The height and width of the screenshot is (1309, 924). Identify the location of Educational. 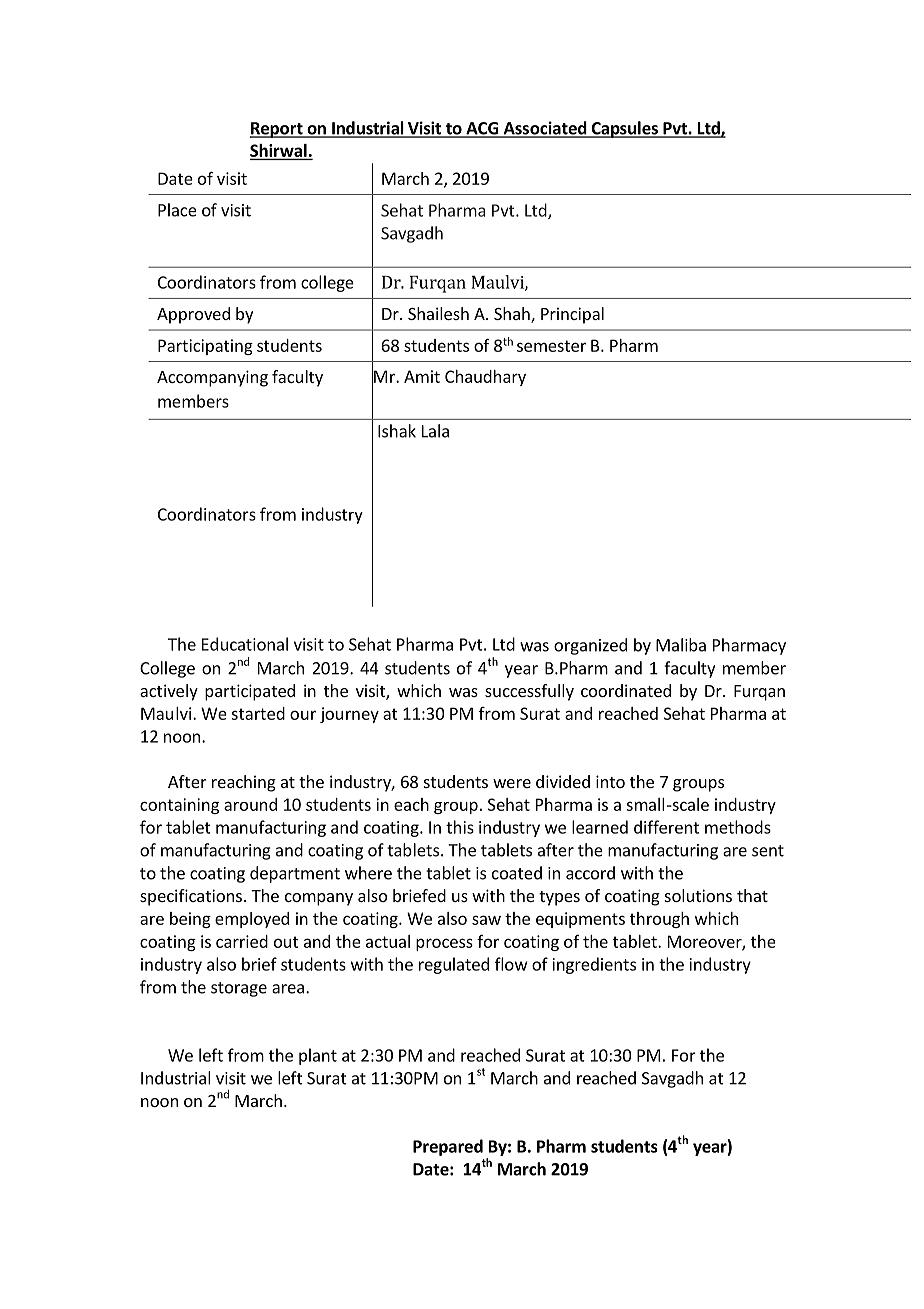
(245, 644).
